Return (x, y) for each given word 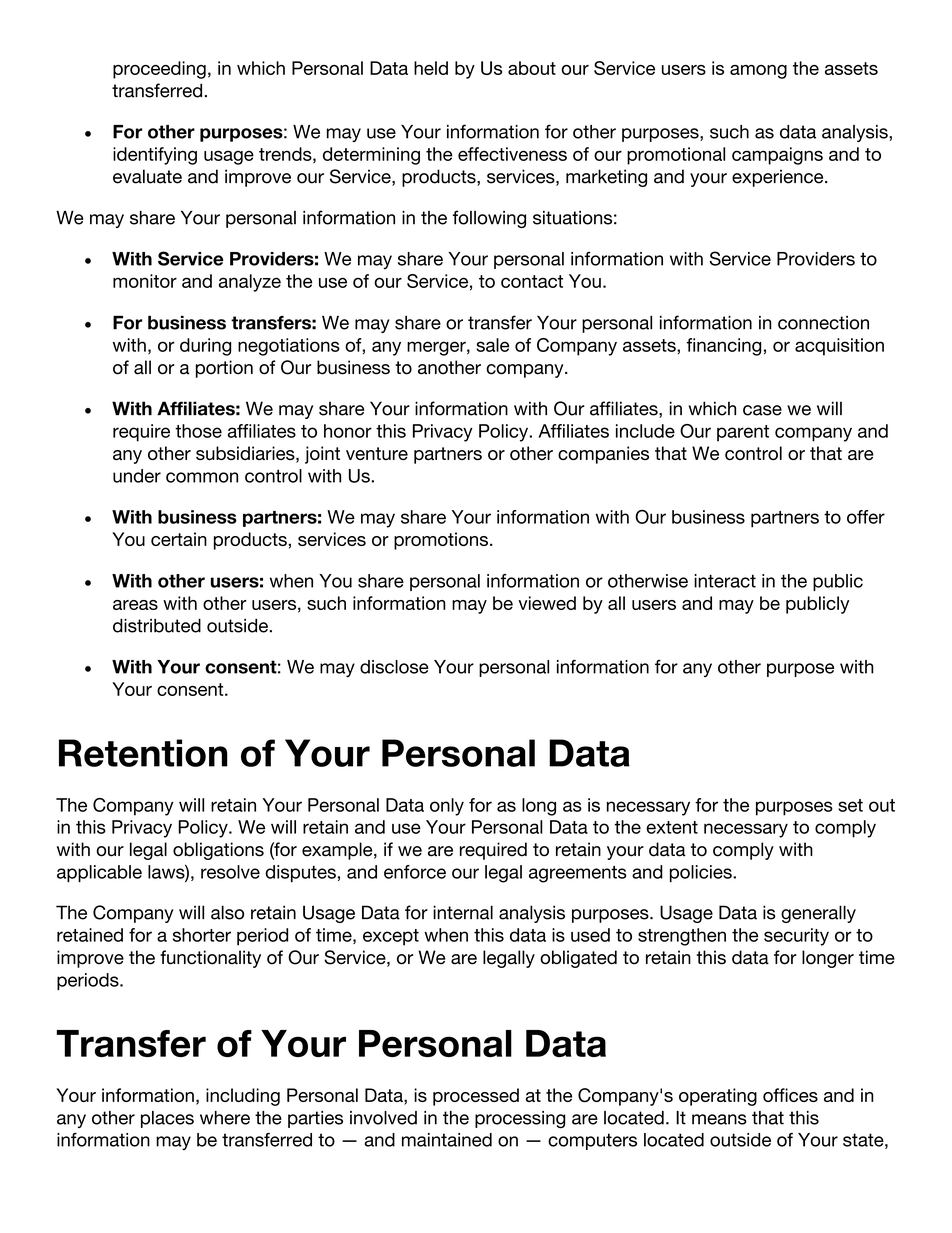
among (758, 72)
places (167, 1119)
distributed (157, 625)
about (532, 68)
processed (476, 1097)
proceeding (159, 70)
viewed (547, 603)
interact (725, 581)
